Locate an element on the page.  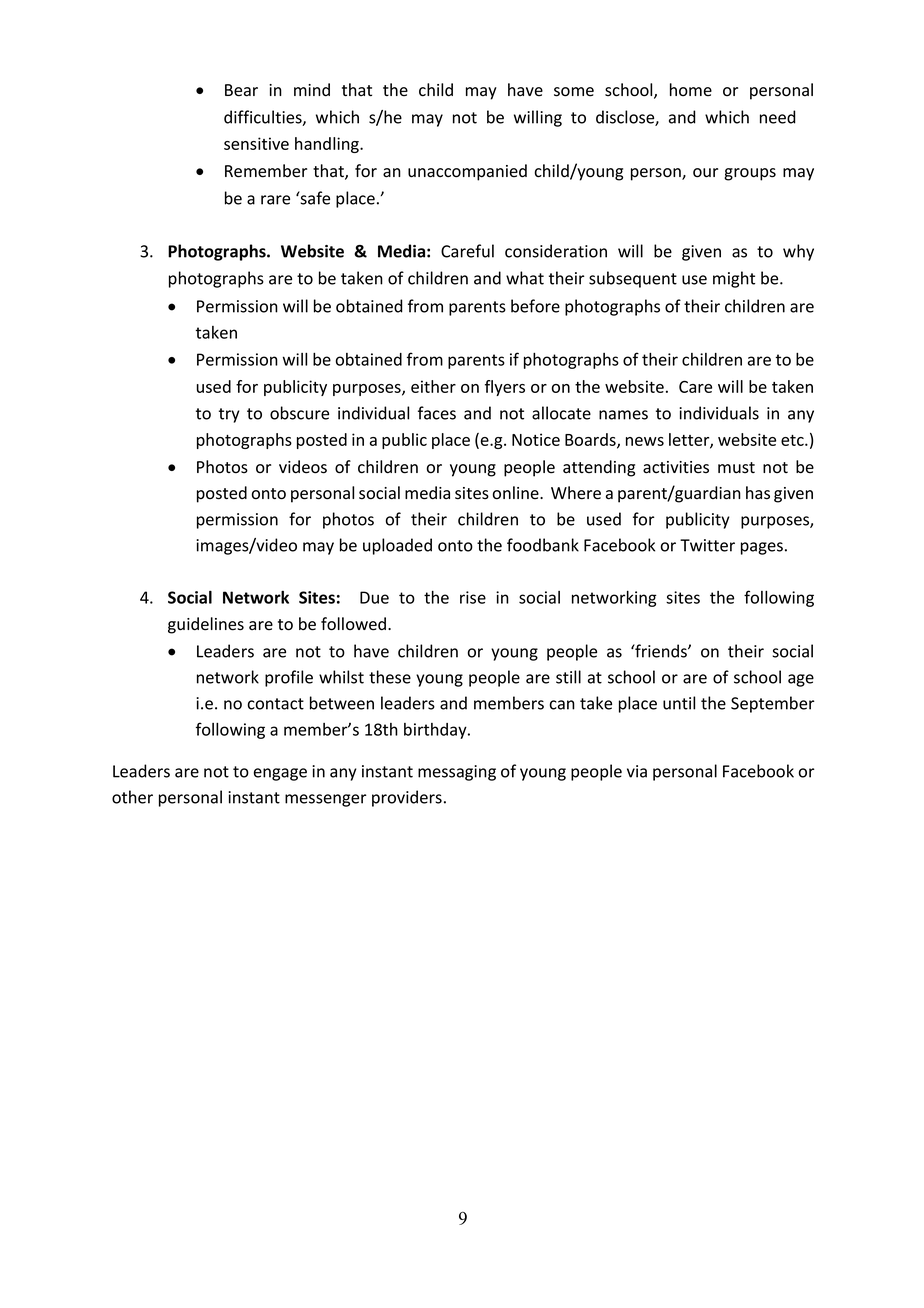
must is located at coordinates (736, 467).
